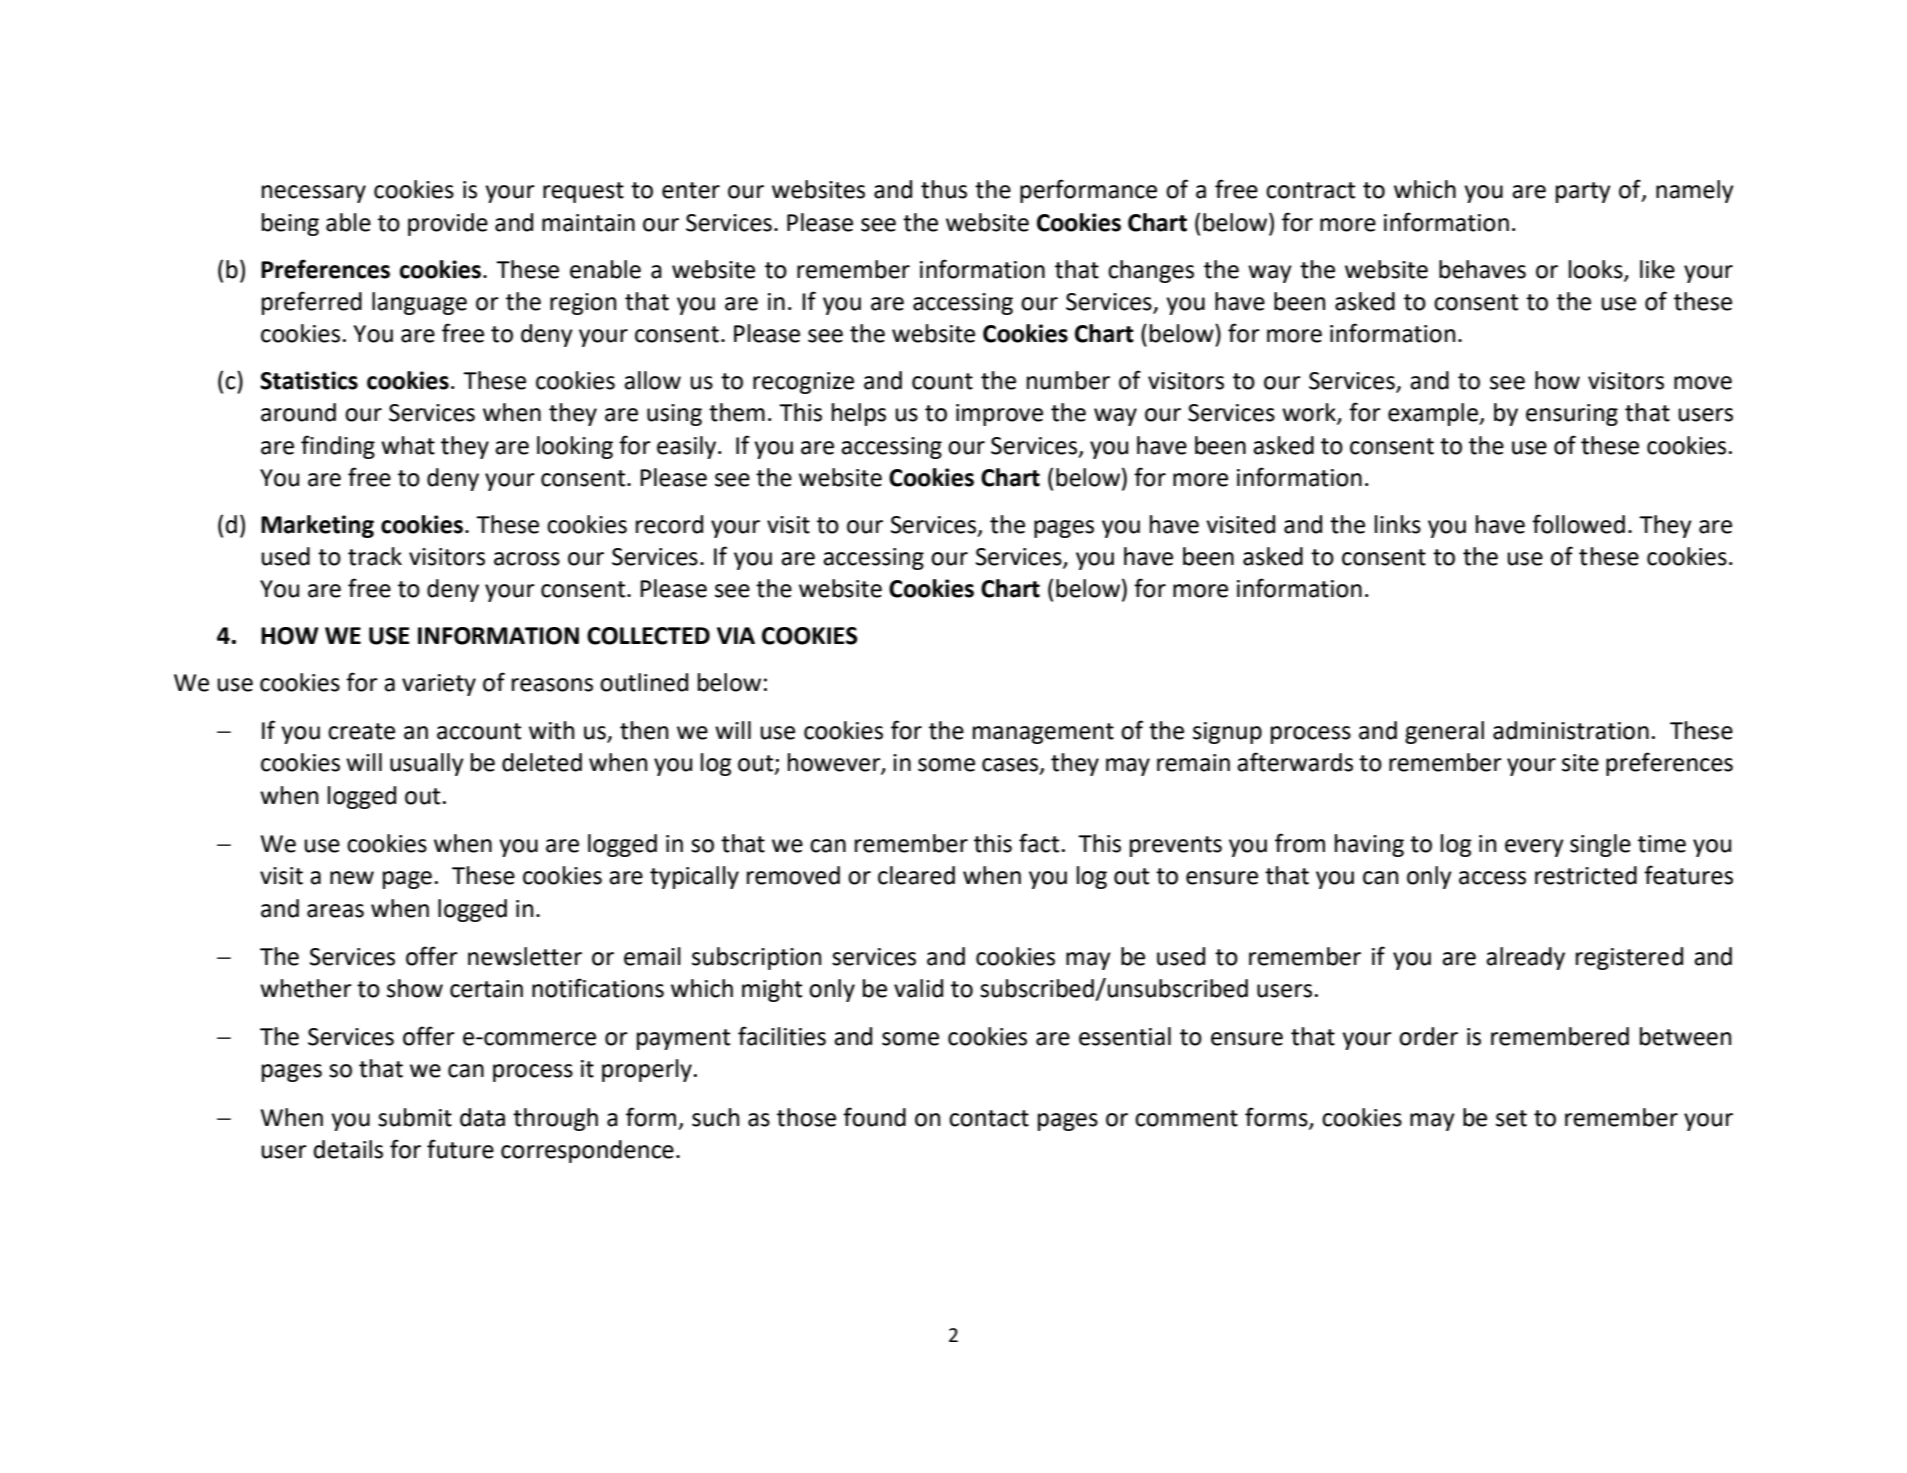 This page has height=1473, width=1907. Describe the element at coordinates (1571, 730) in the page. I see `administration` at that location.
